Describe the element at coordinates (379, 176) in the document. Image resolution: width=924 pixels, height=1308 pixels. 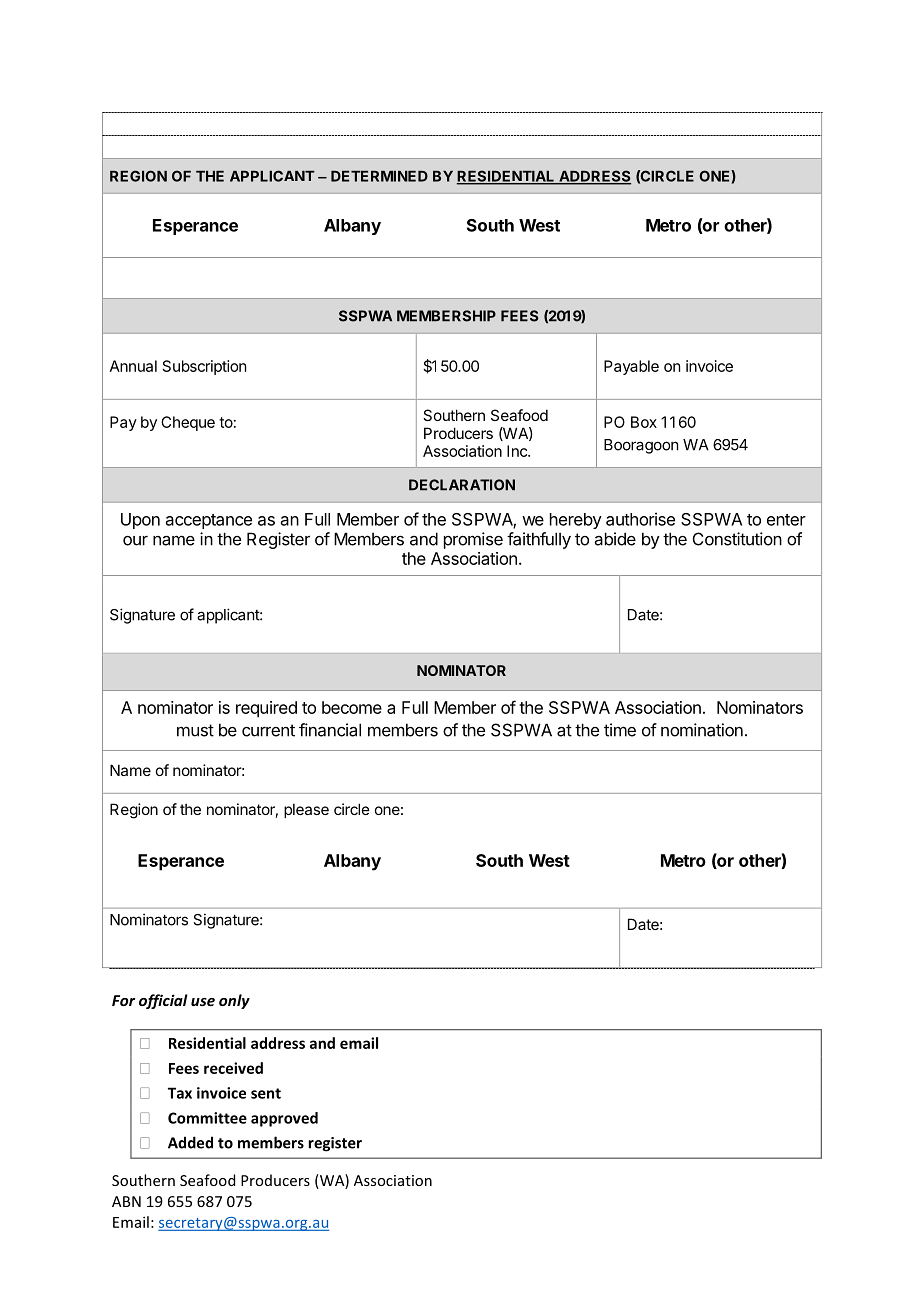
I see `DETERMINED` at that location.
